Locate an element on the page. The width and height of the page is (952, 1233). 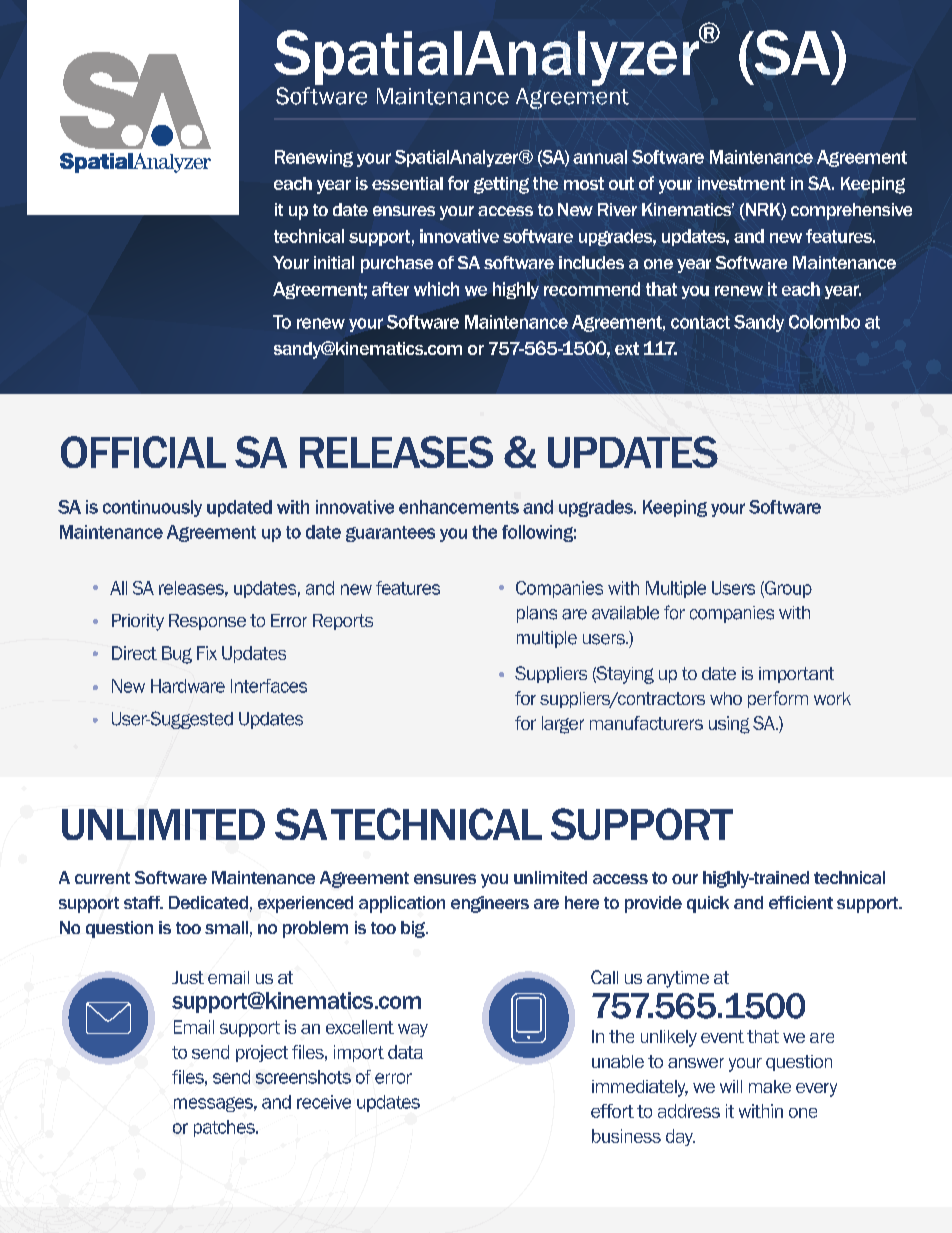
contact is located at coordinates (700, 322).
